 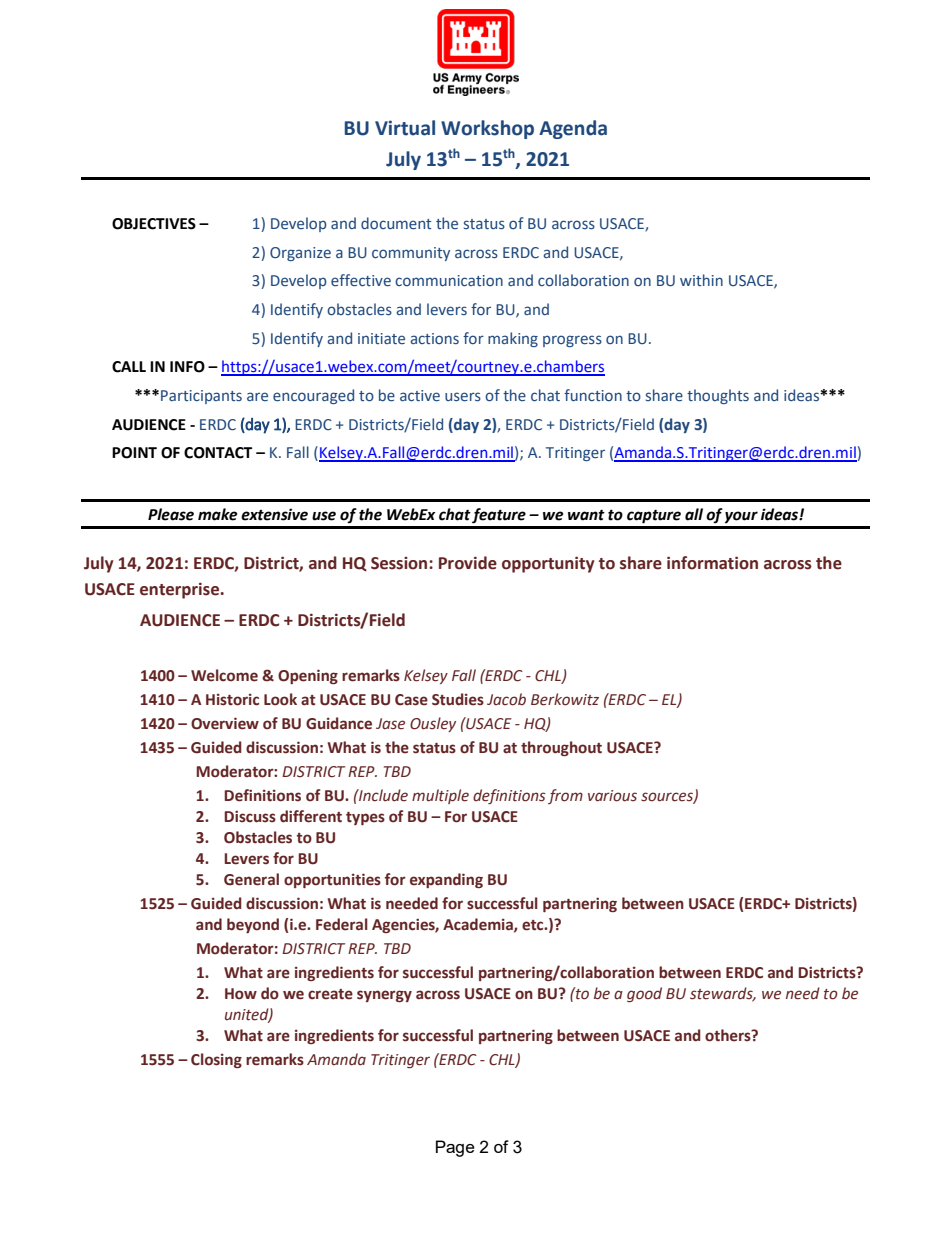 I want to click on Closing, so click(x=216, y=1060).
